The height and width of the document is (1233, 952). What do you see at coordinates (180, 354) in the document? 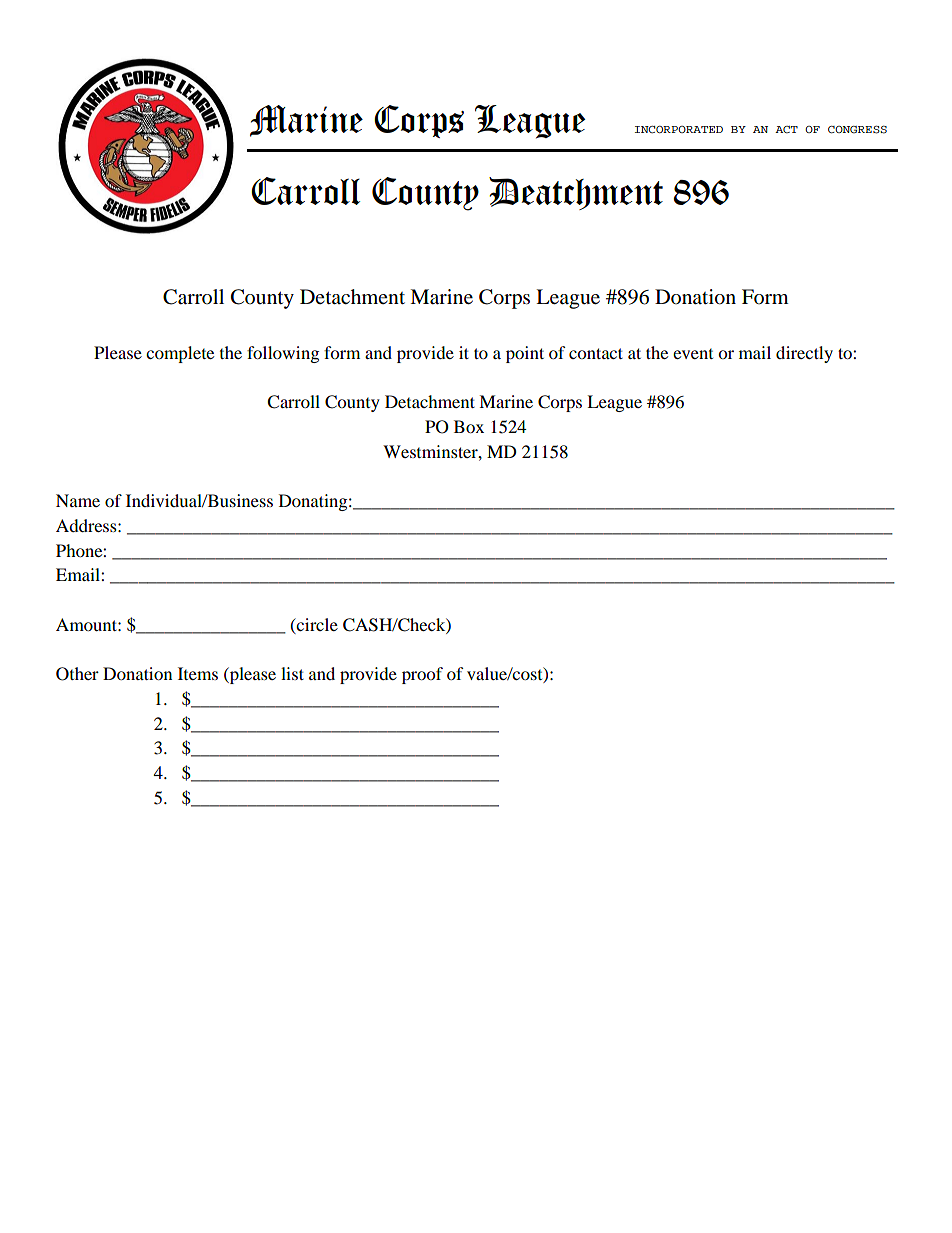
I see `complete` at bounding box center [180, 354].
